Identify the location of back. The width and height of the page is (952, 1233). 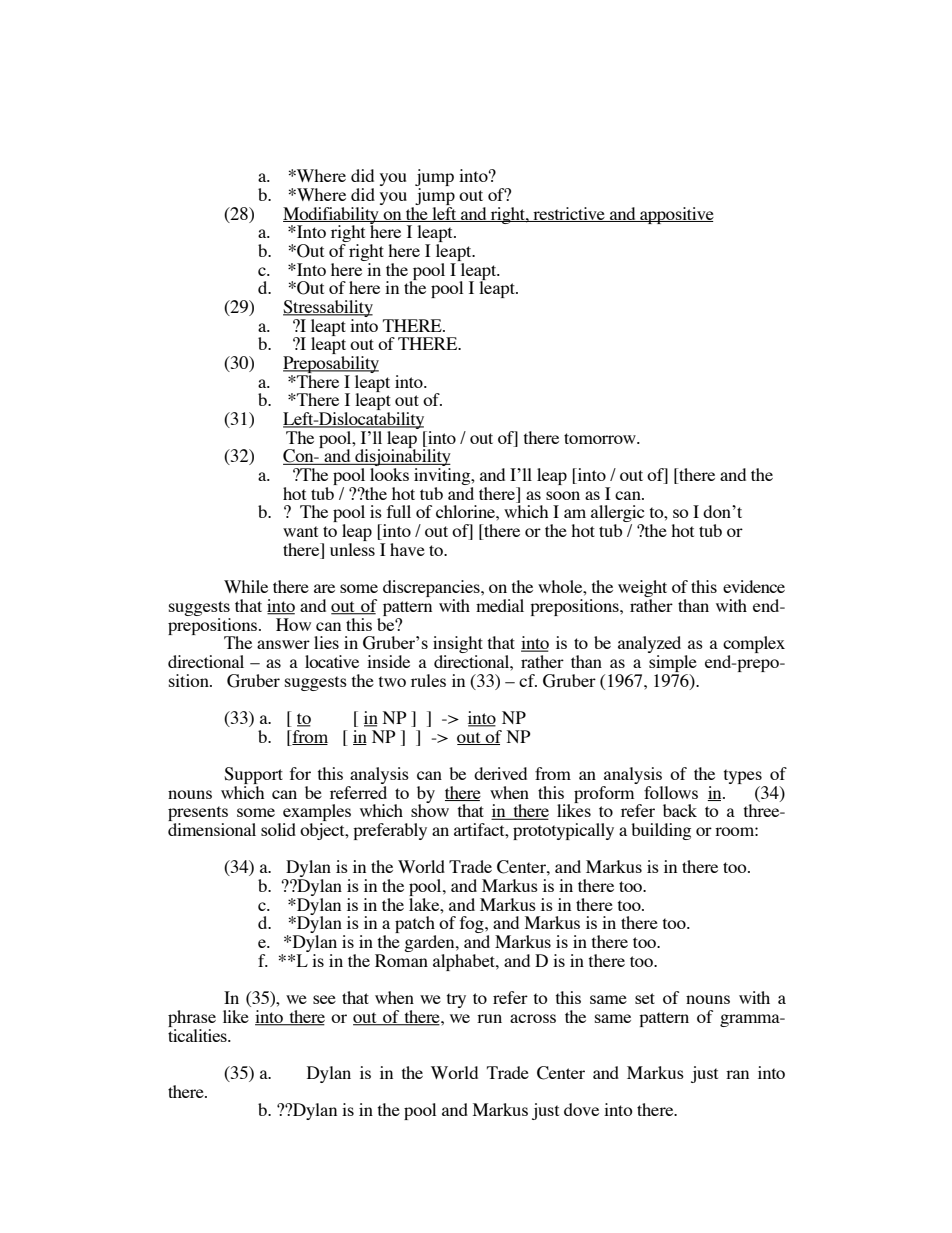
(680, 810).
